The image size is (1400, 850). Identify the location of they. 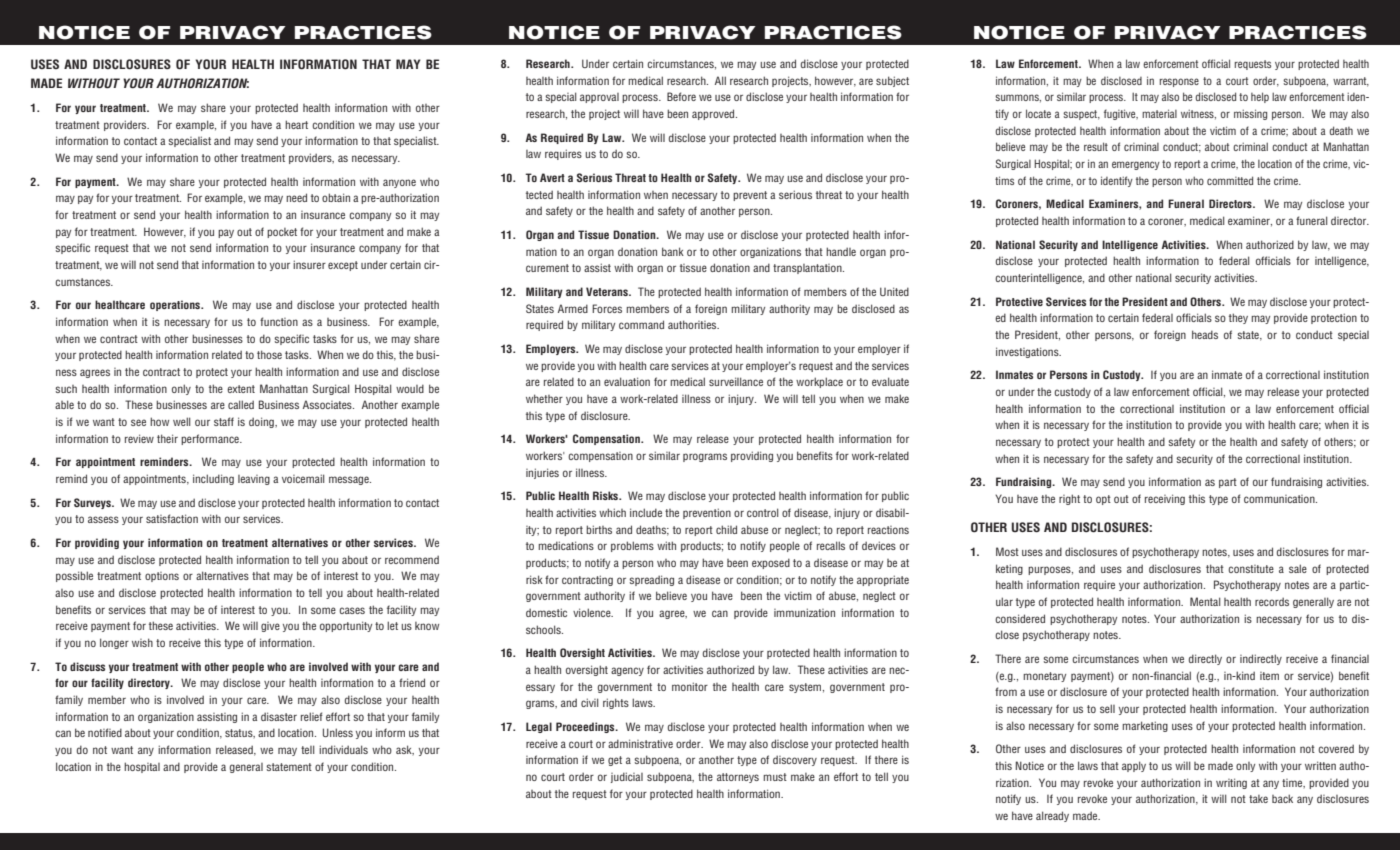
(1238, 318).
